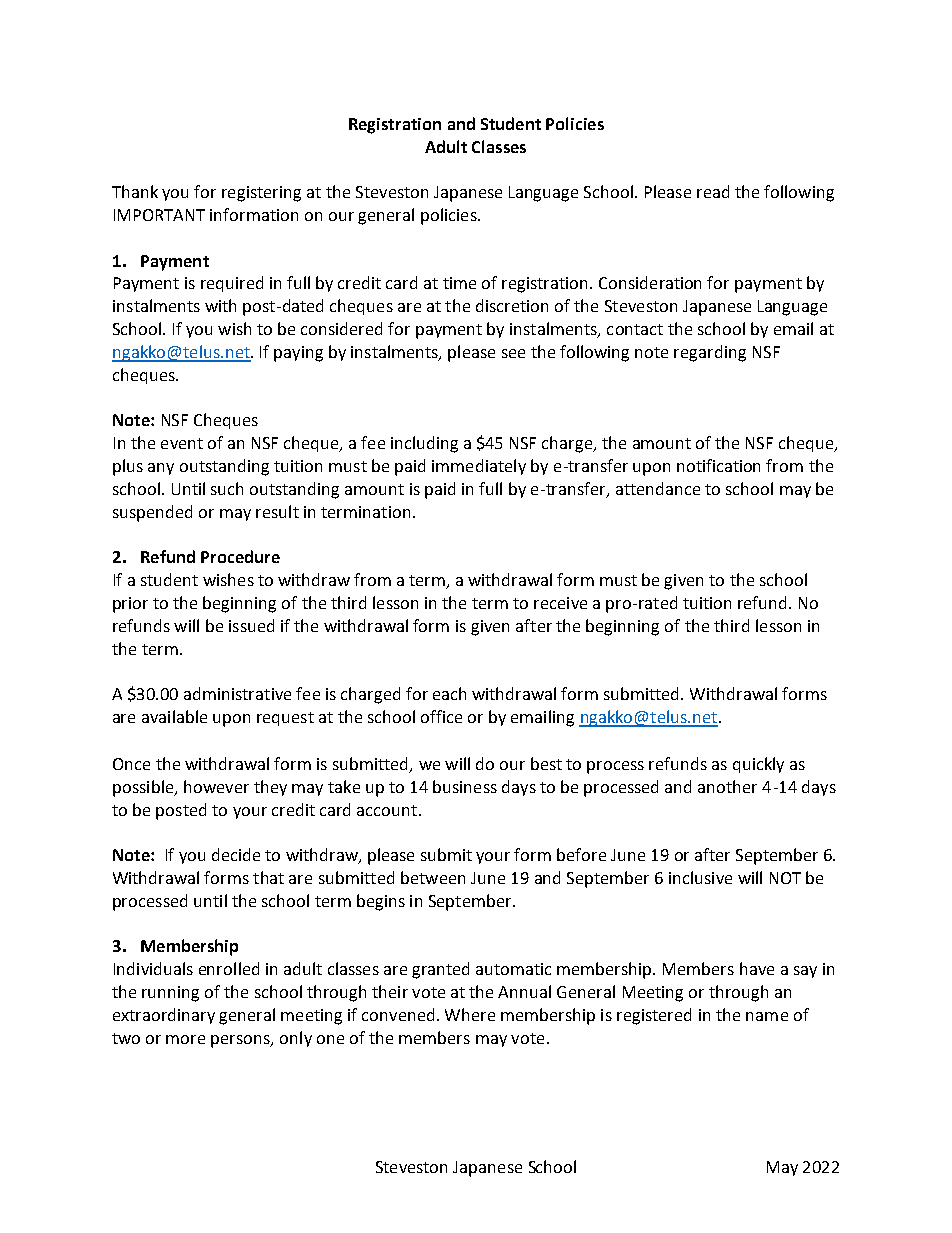  Describe the element at coordinates (560, 603) in the image. I see `receive` at that location.
